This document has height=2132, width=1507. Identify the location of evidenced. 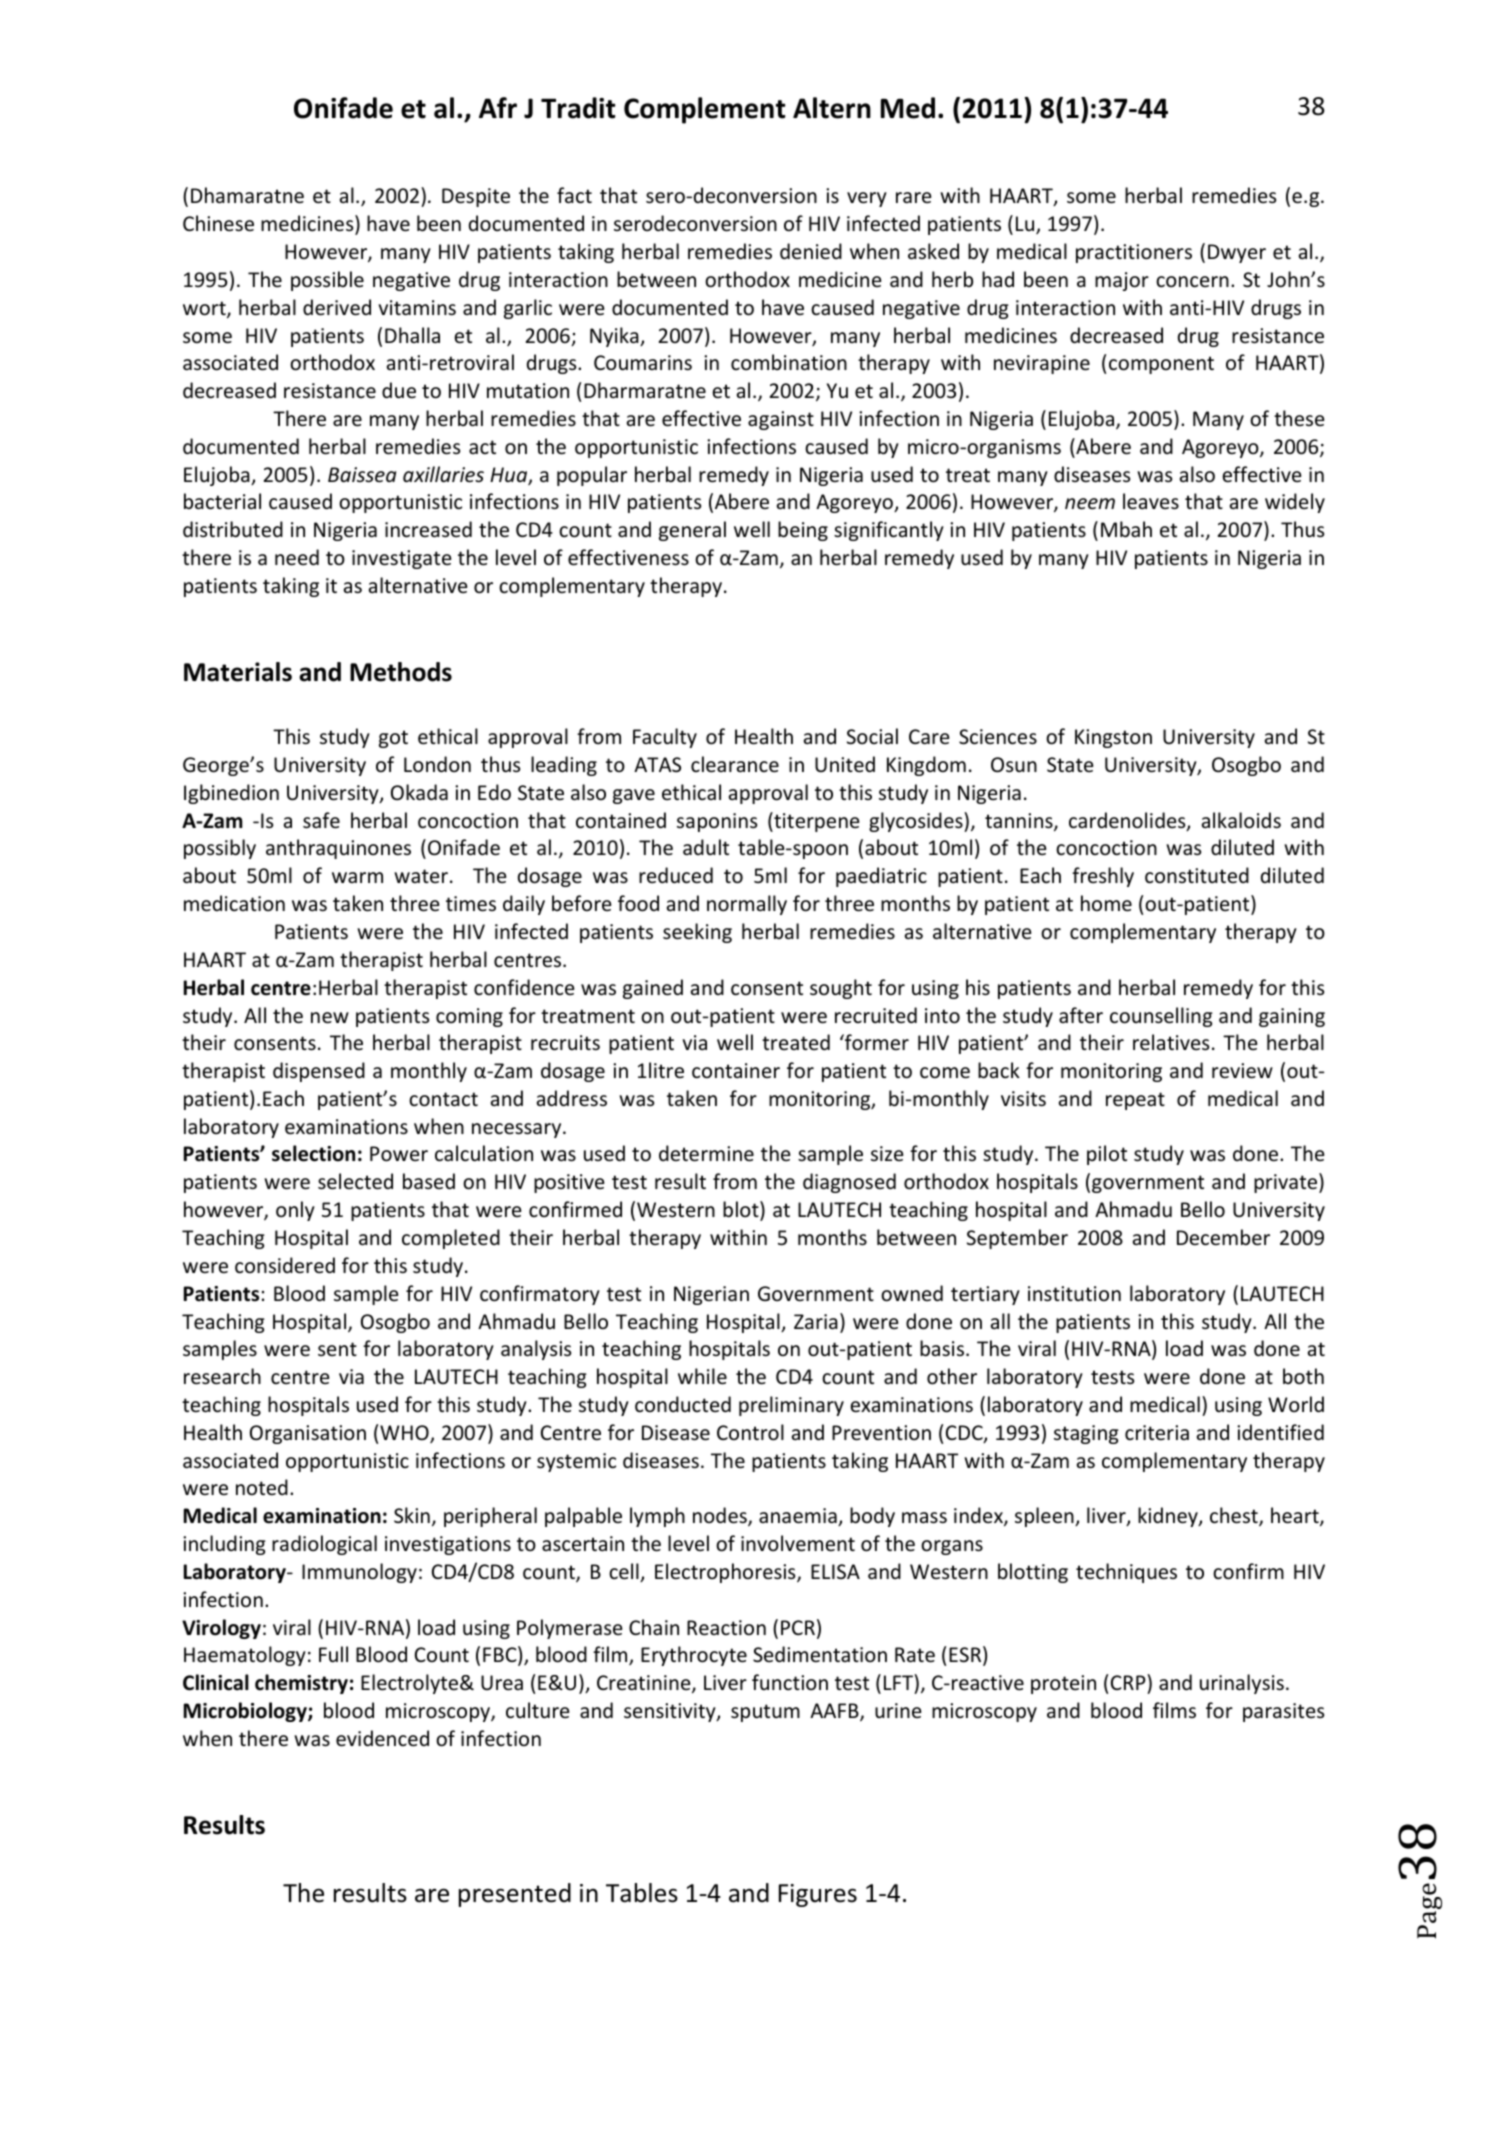
(382, 1738).
